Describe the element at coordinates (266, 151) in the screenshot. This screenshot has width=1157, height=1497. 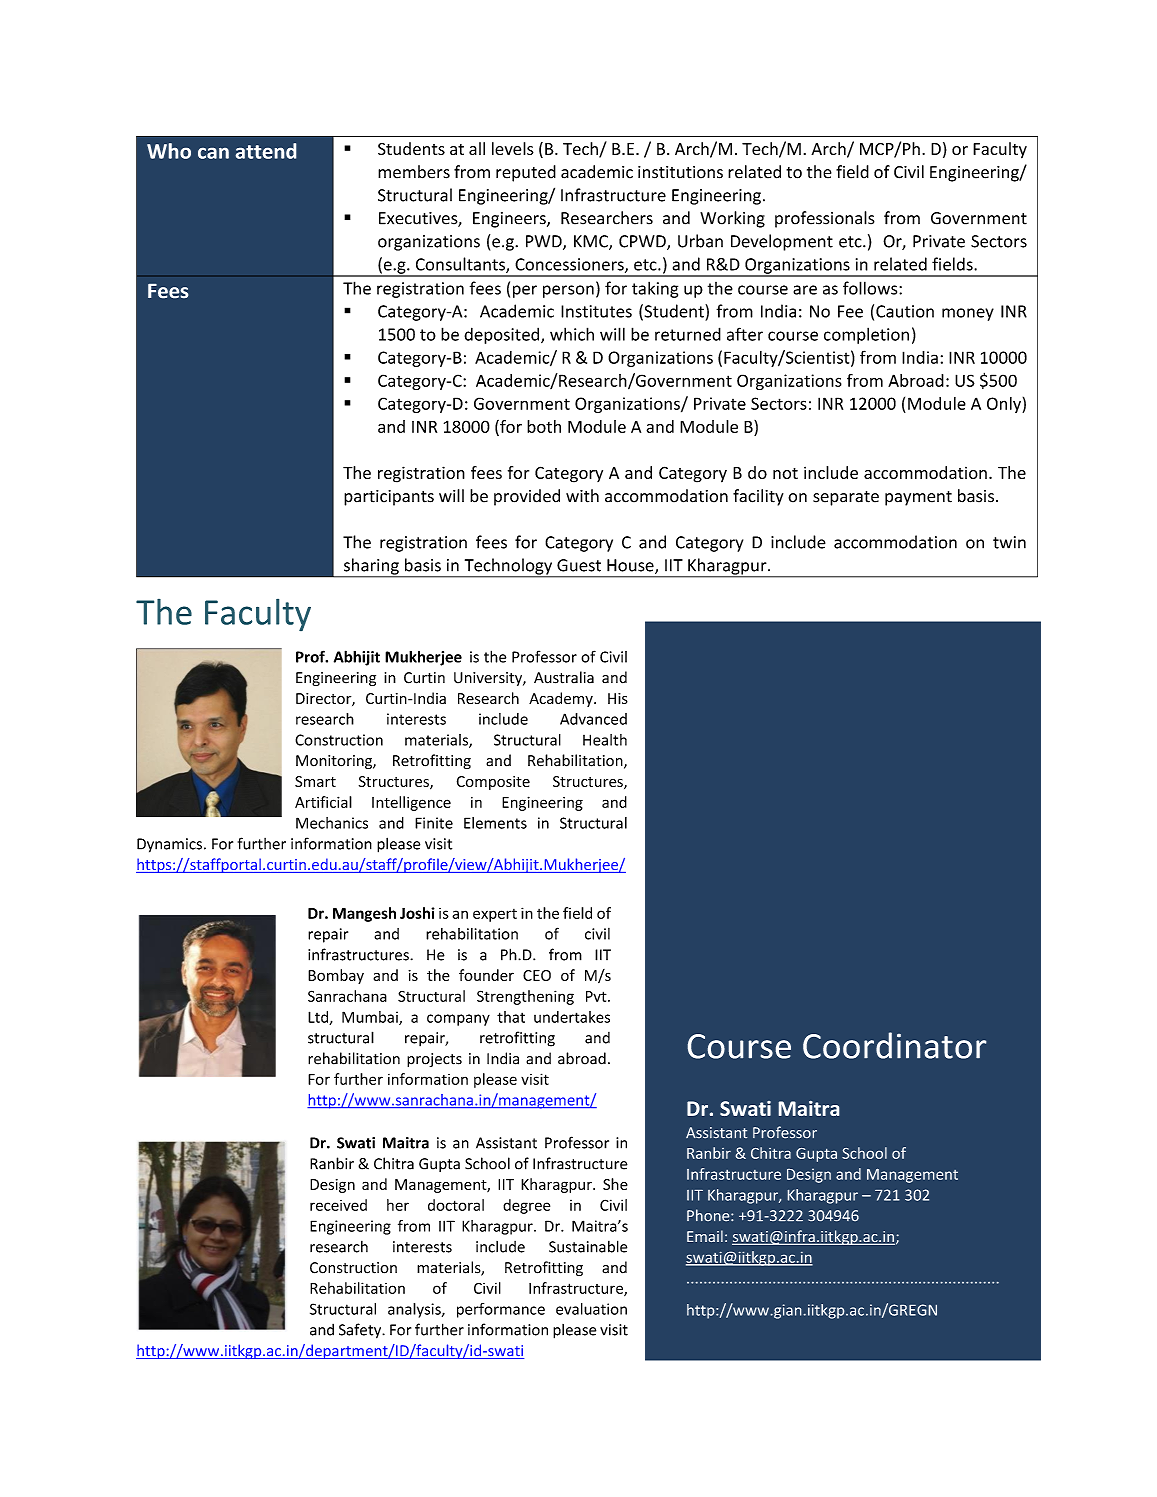
I see `attend` at that location.
